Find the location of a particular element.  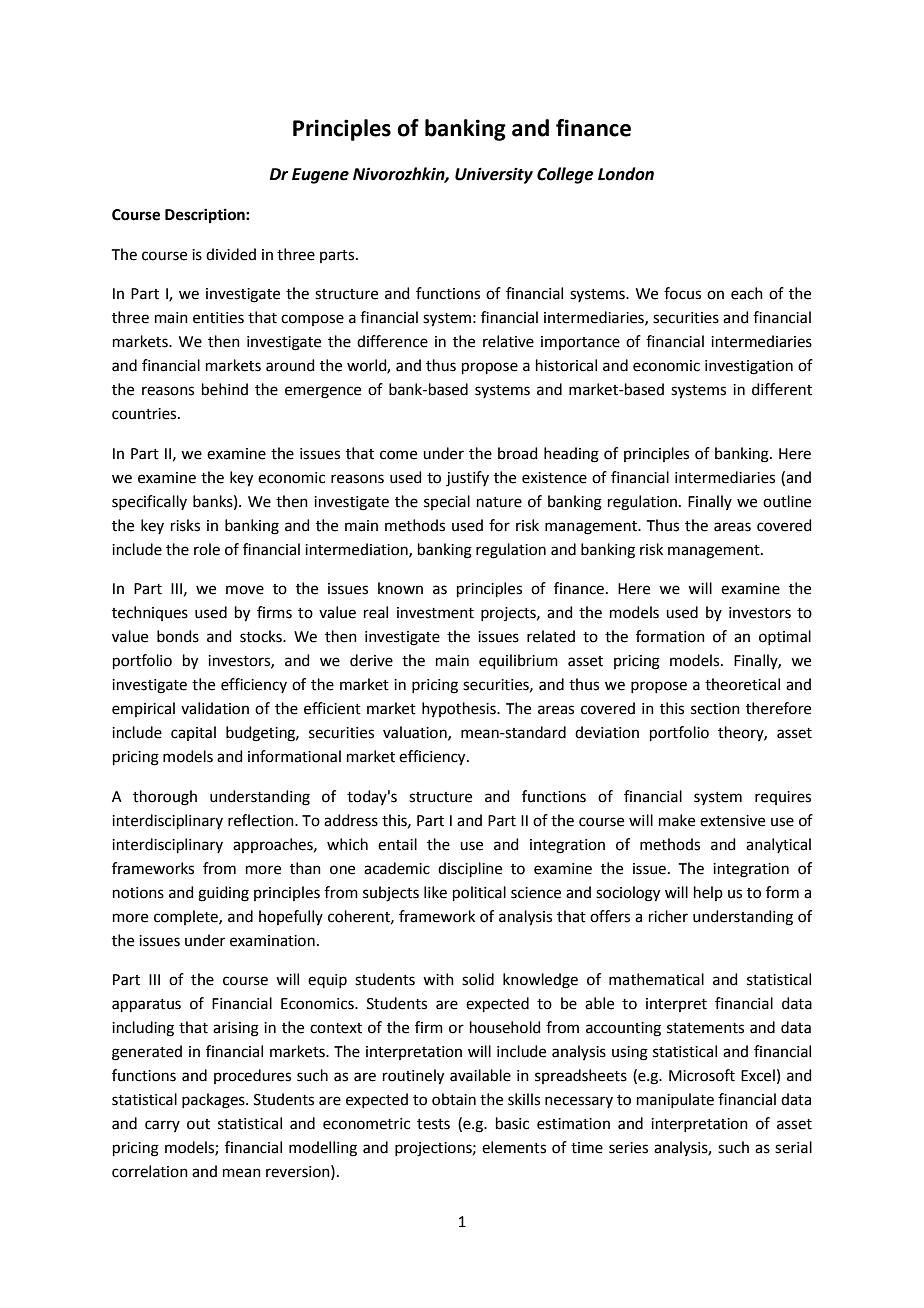

tests is located at coordinates (433, 1124).
